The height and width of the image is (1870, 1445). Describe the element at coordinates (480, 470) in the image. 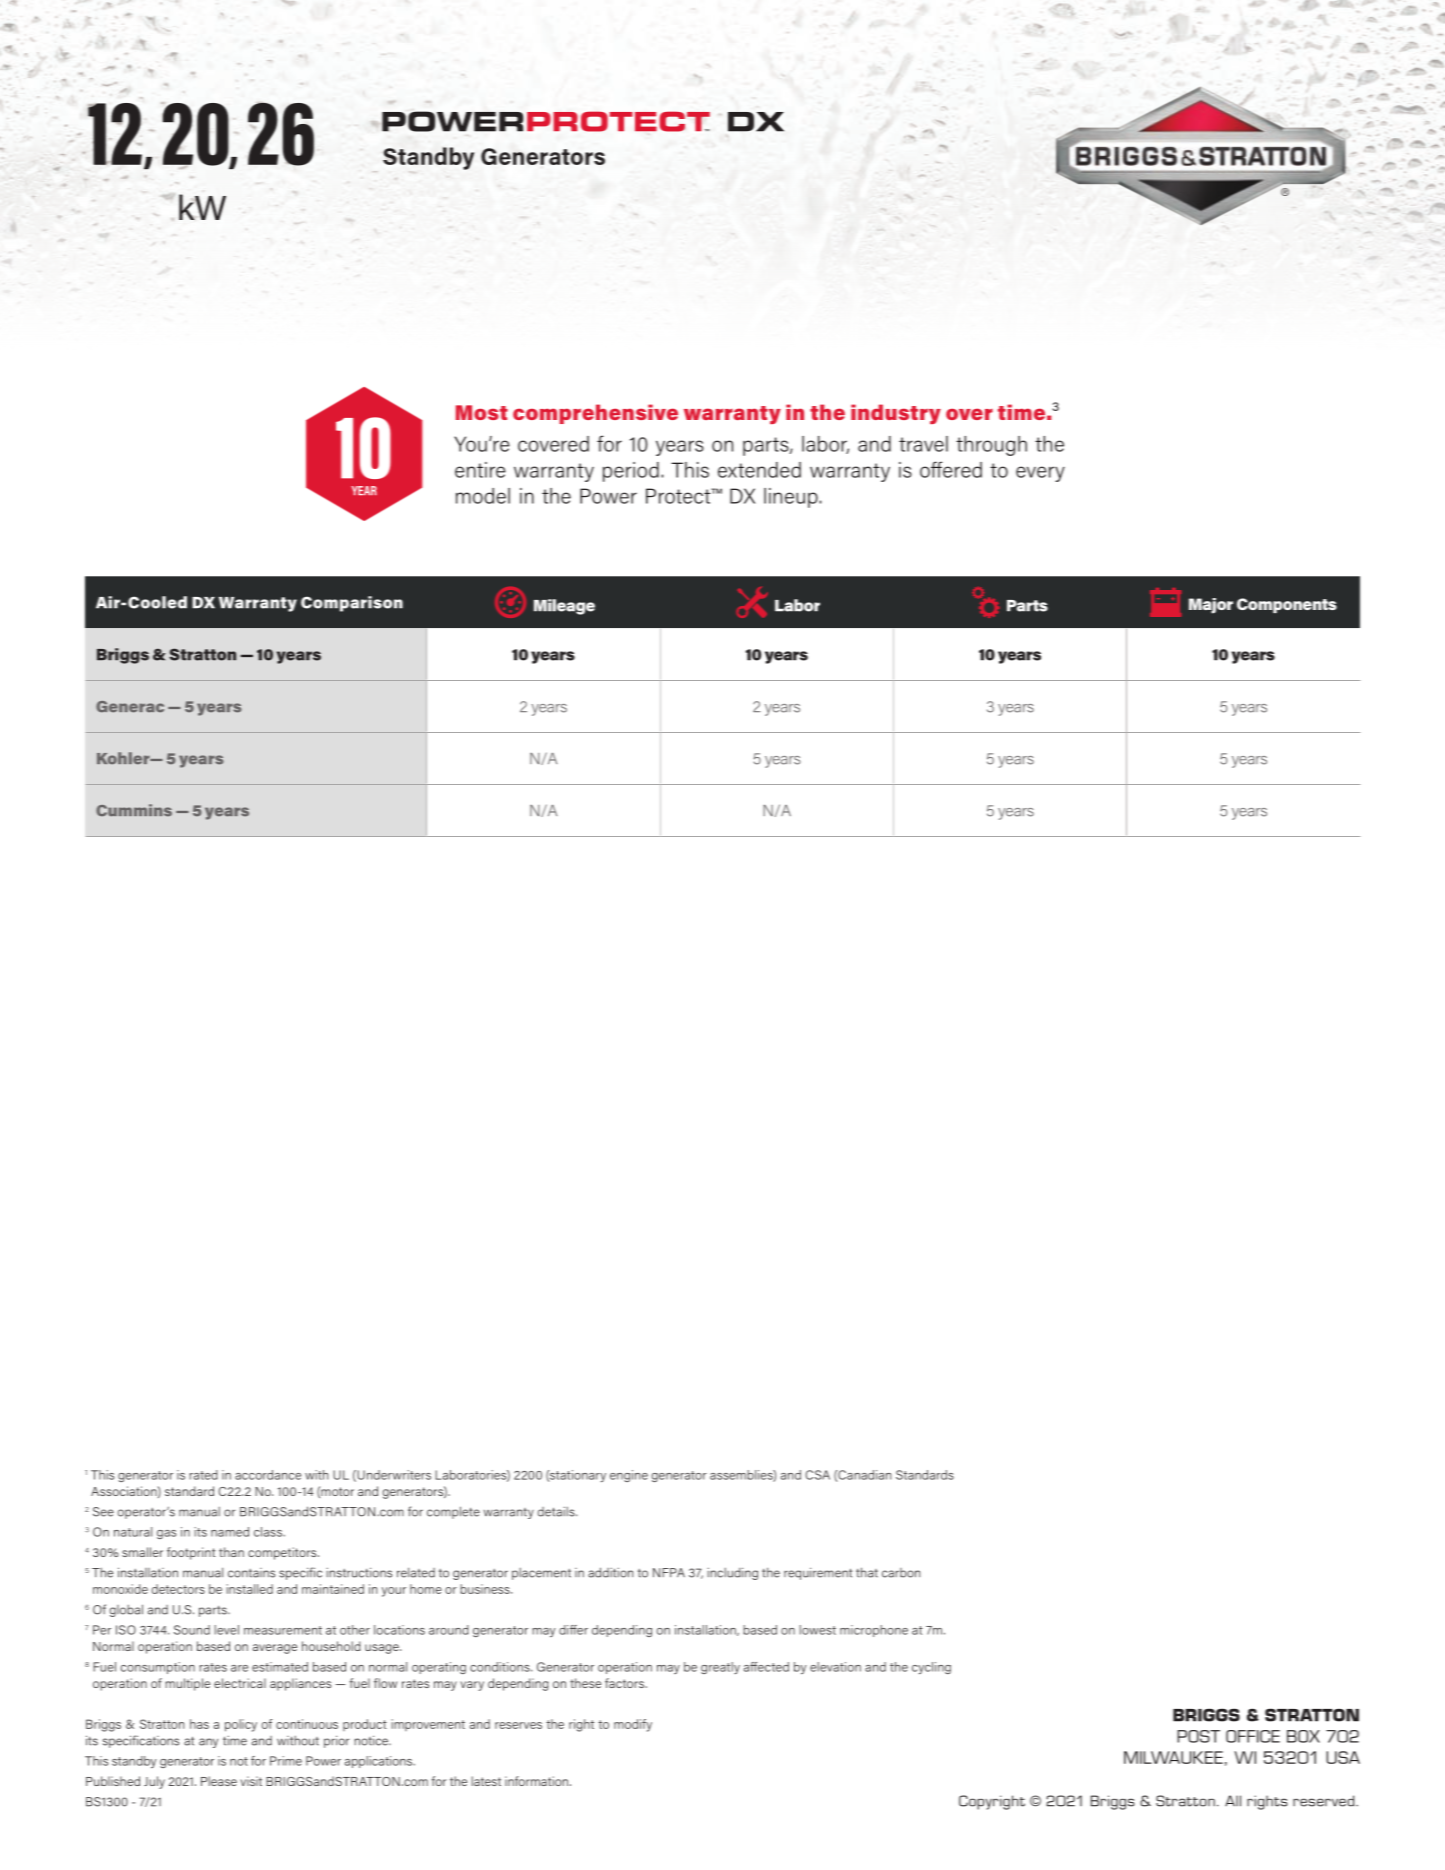

I see `entire` at that location.
